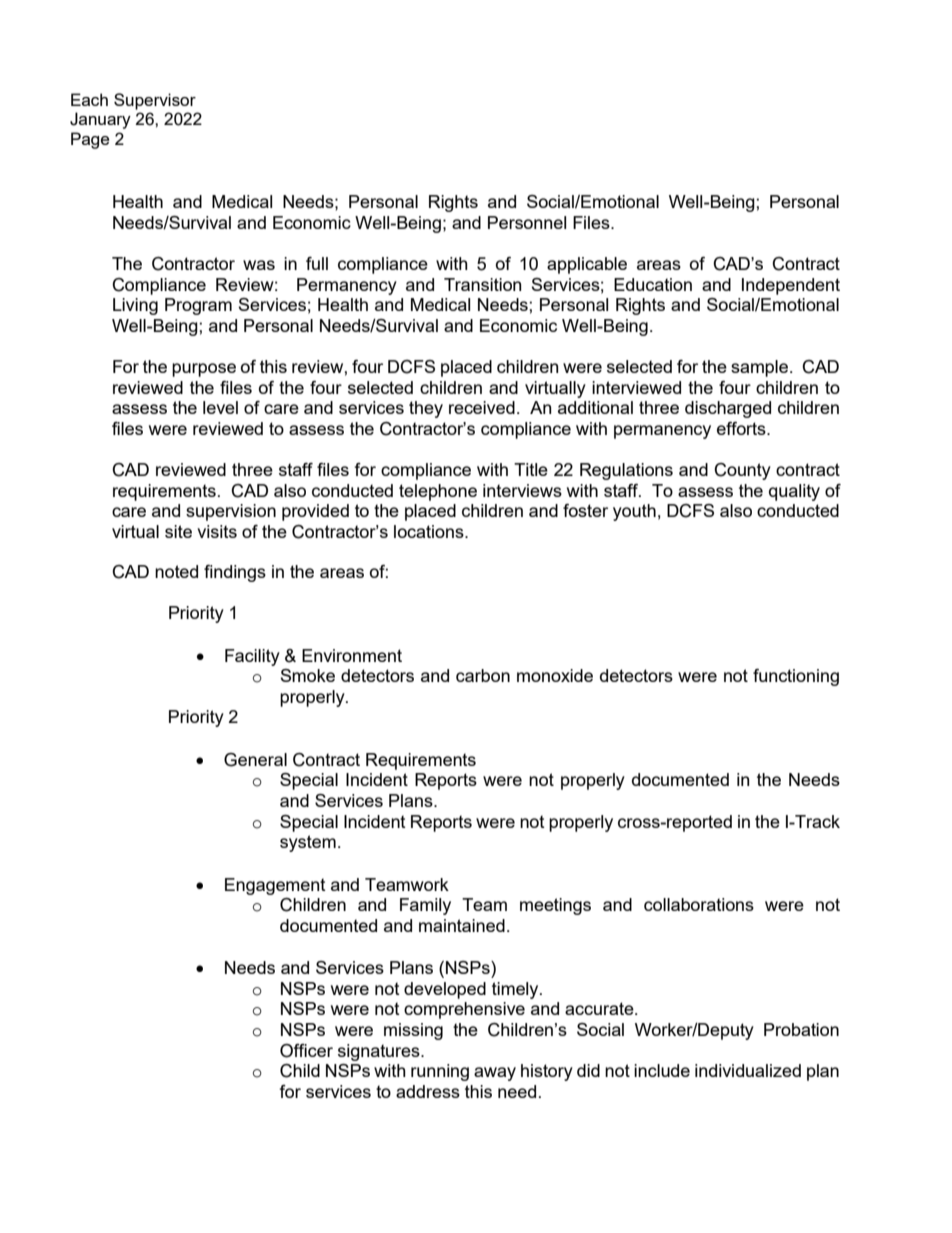 This document has width=952, height=1233. What do you see at coordinates (483, 675) in the document?
I see `carbon` at bounding box center [483, 675].
